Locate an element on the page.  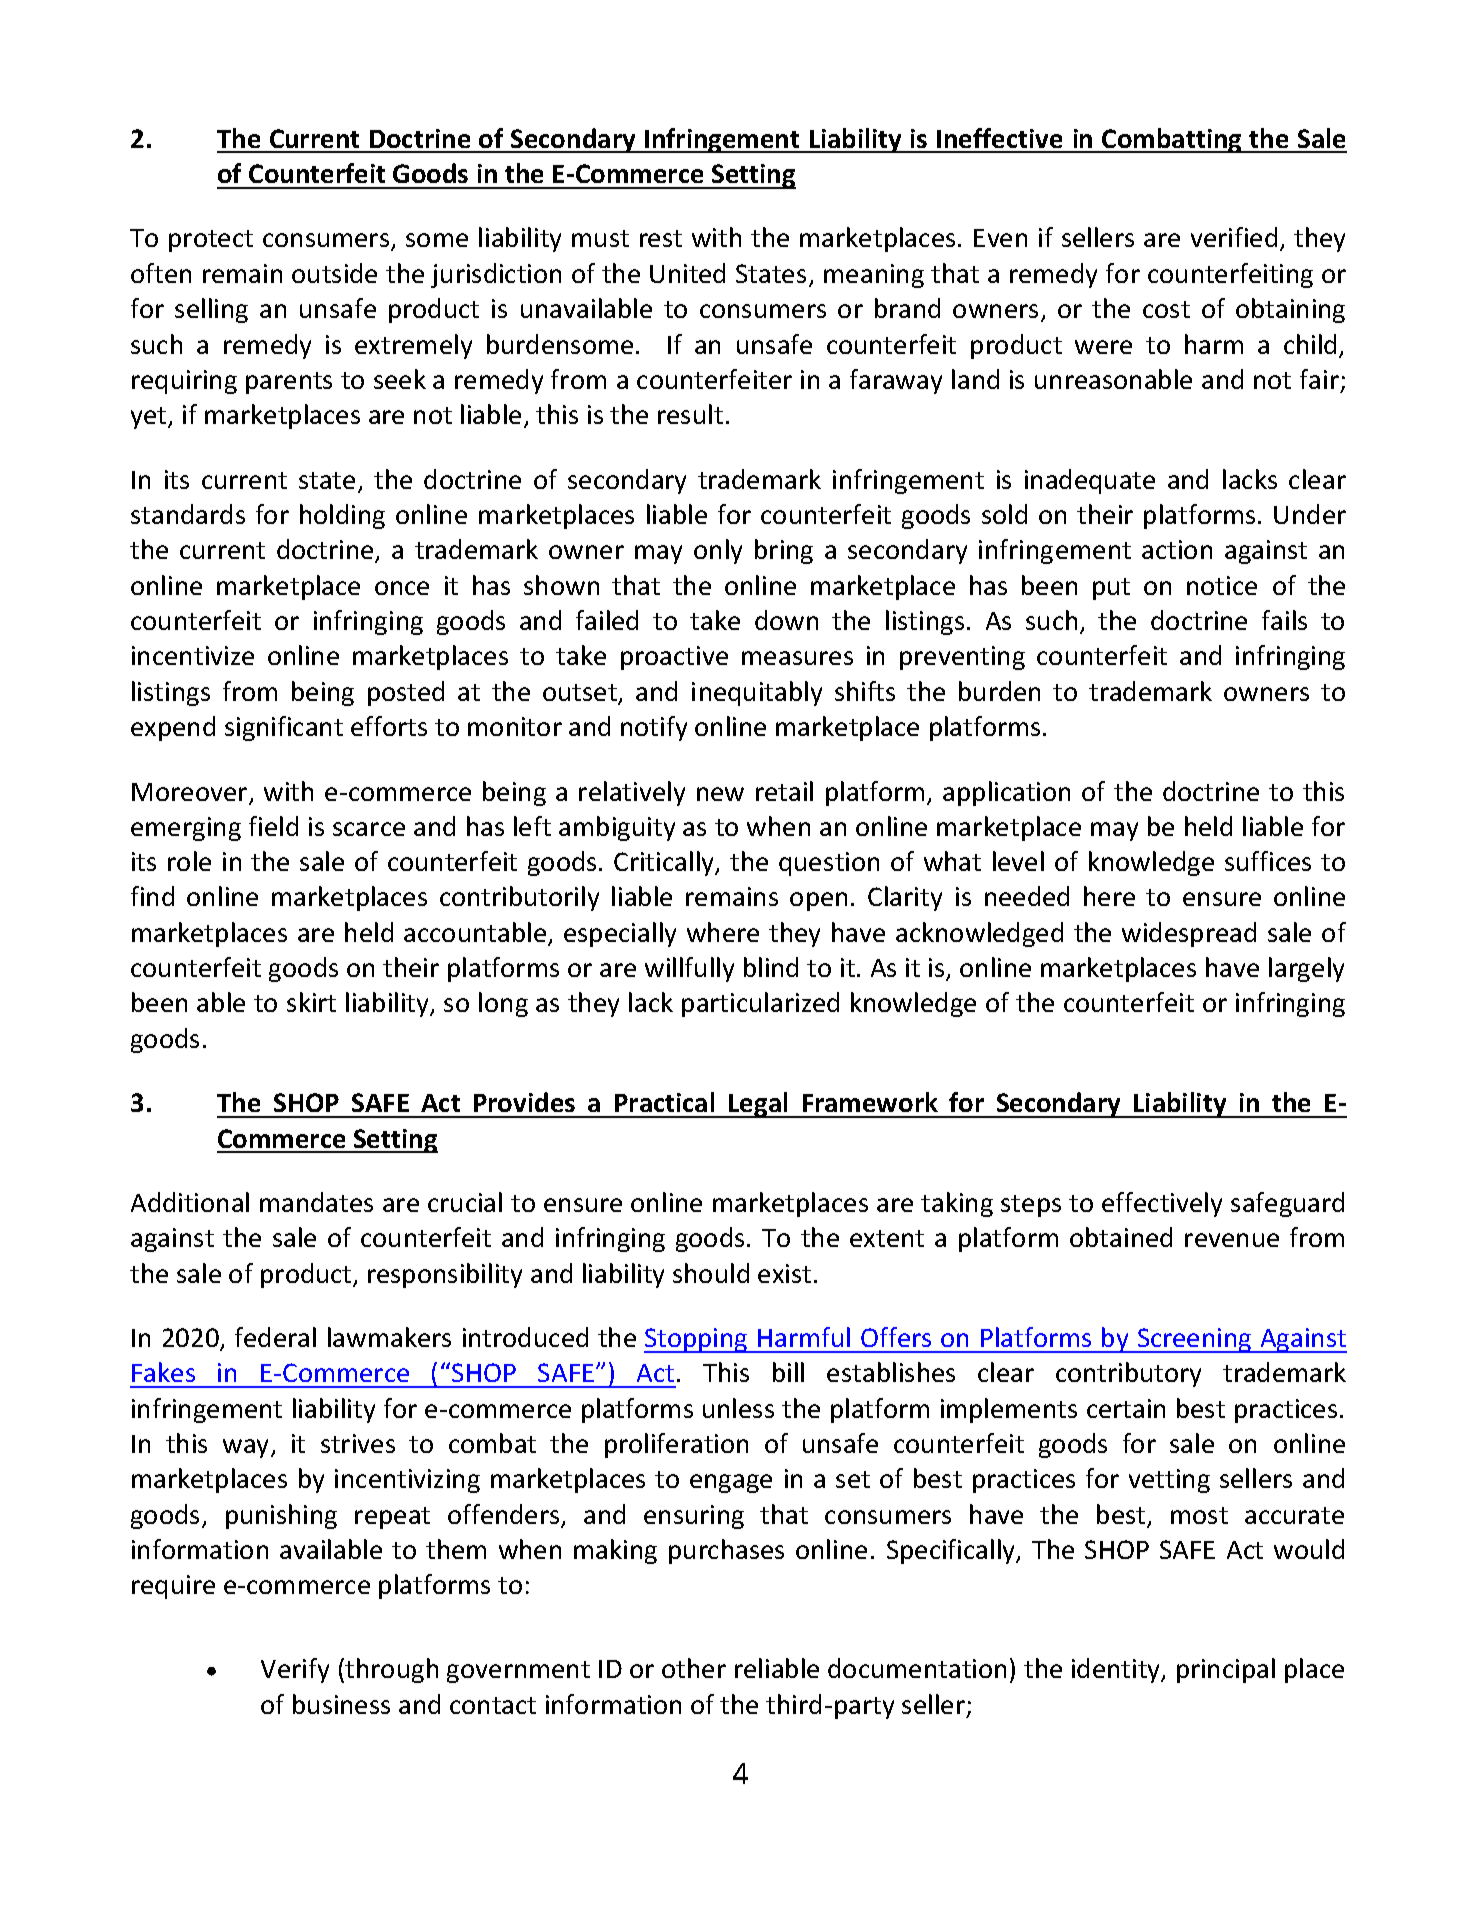
United is located at coordinates (687, 273).
